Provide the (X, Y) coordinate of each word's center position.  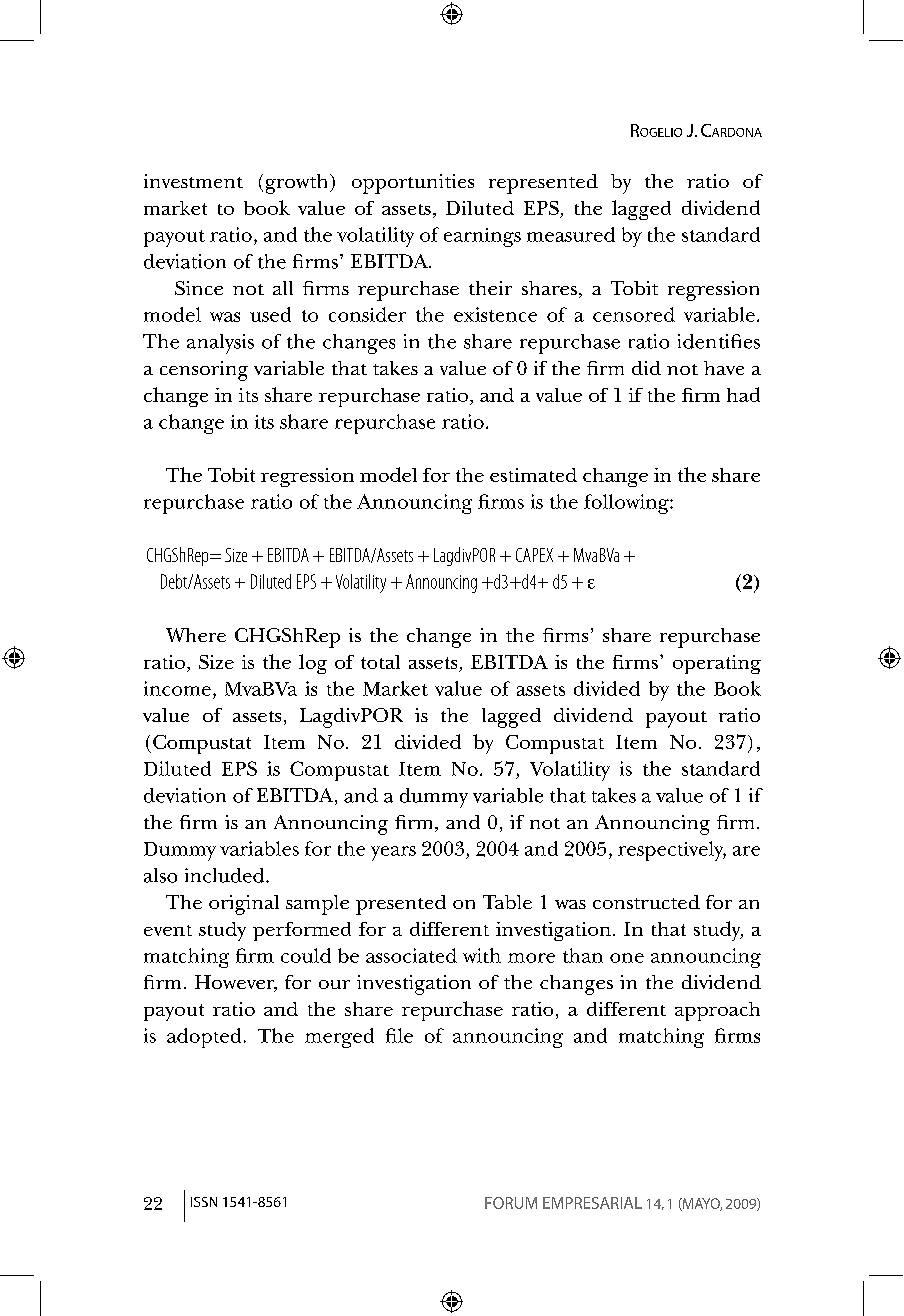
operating (717, 664)
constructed (646, 902)
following (627, 504)
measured (571, 234)
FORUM (511, 1203)
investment (193, 181)
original (244, 905)
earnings (482, 237)
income (177, 688)
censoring (204, 371)
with (482, 955)
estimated (533, 475)
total (380, 662)
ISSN (204, 1202)
